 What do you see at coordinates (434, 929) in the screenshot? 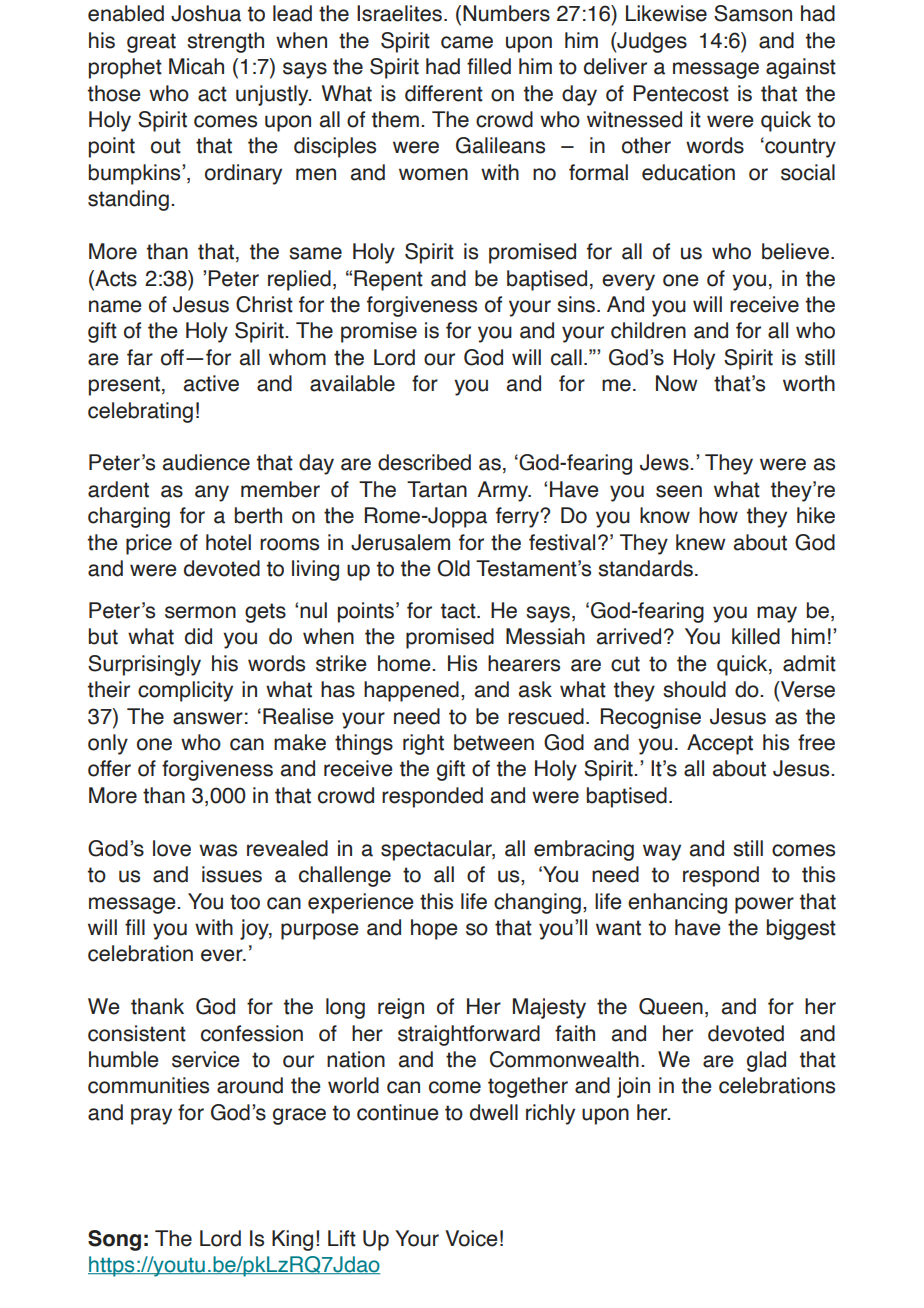
I see `hope` at bounding box center [434, 929].
